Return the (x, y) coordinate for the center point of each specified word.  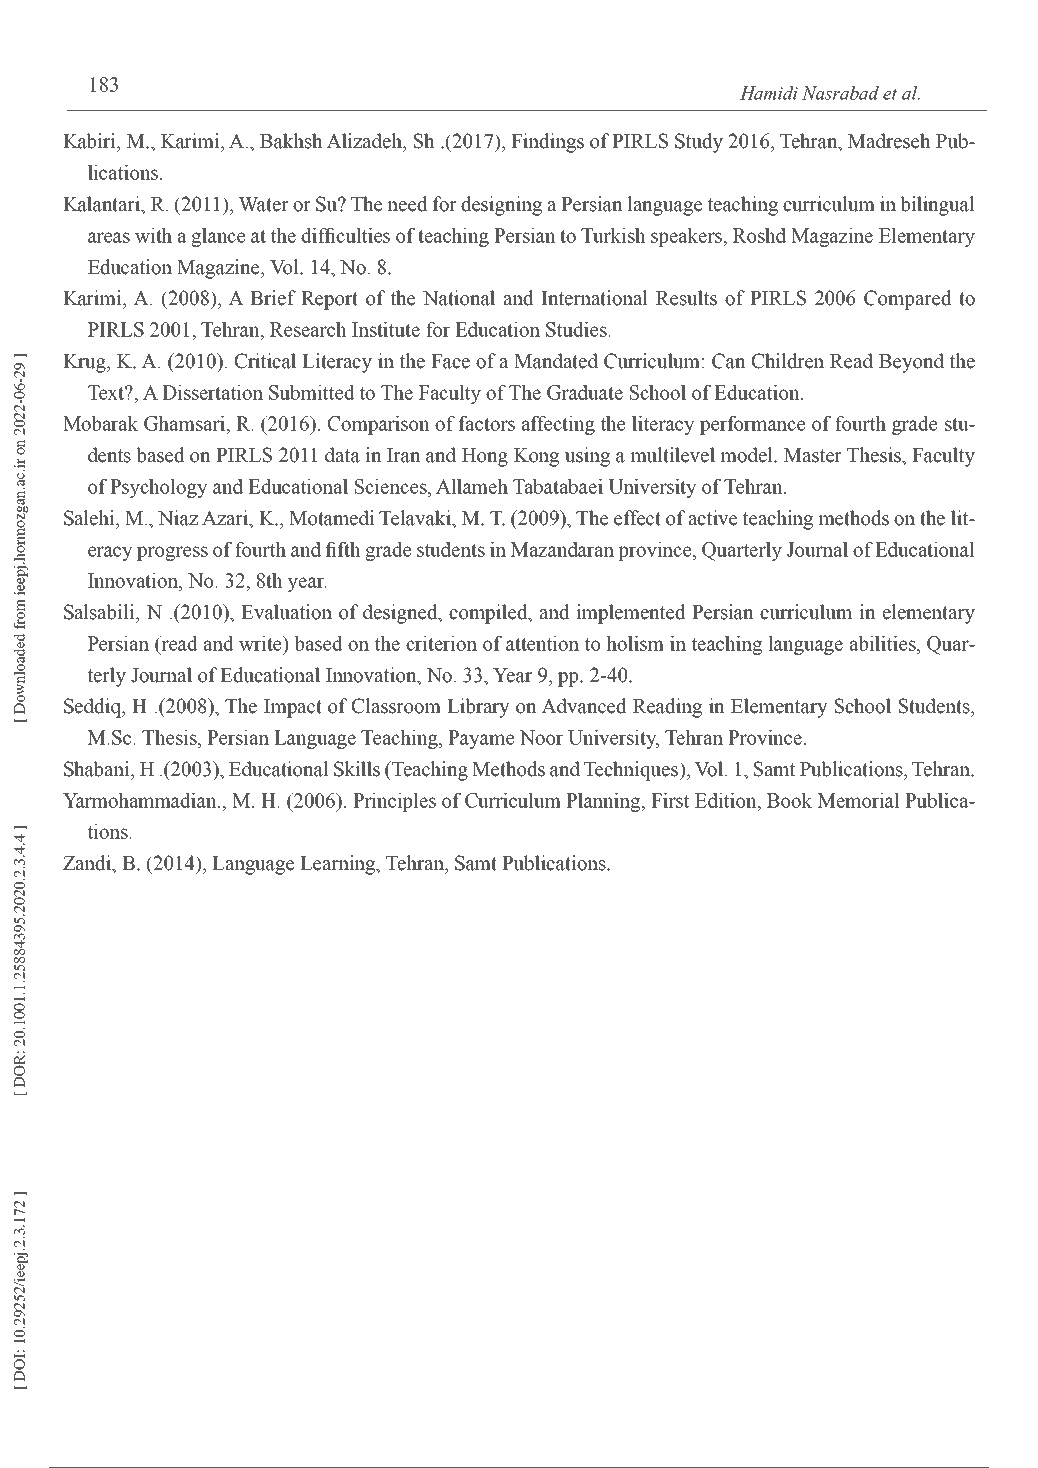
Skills (357, 769)
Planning (604, 802)
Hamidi (769, 93)
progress (172, 553)
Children (788, 361)
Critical (265, 361)
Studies (577, 329)
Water (264, 204)
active (712, 518)
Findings (547, 143)
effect (637, 518)
